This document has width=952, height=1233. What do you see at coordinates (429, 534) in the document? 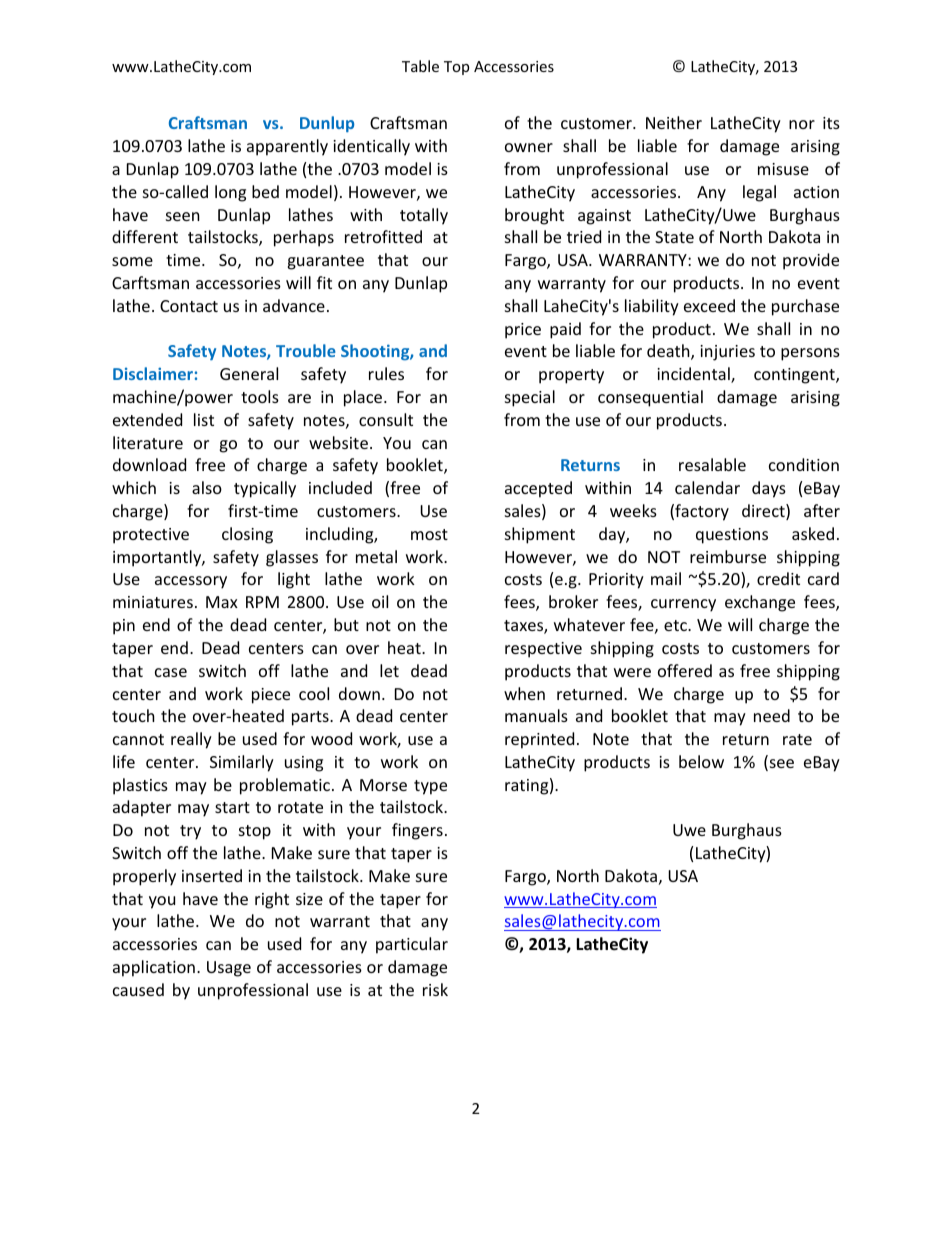
I see `most` at bounding box center [429, 534].
